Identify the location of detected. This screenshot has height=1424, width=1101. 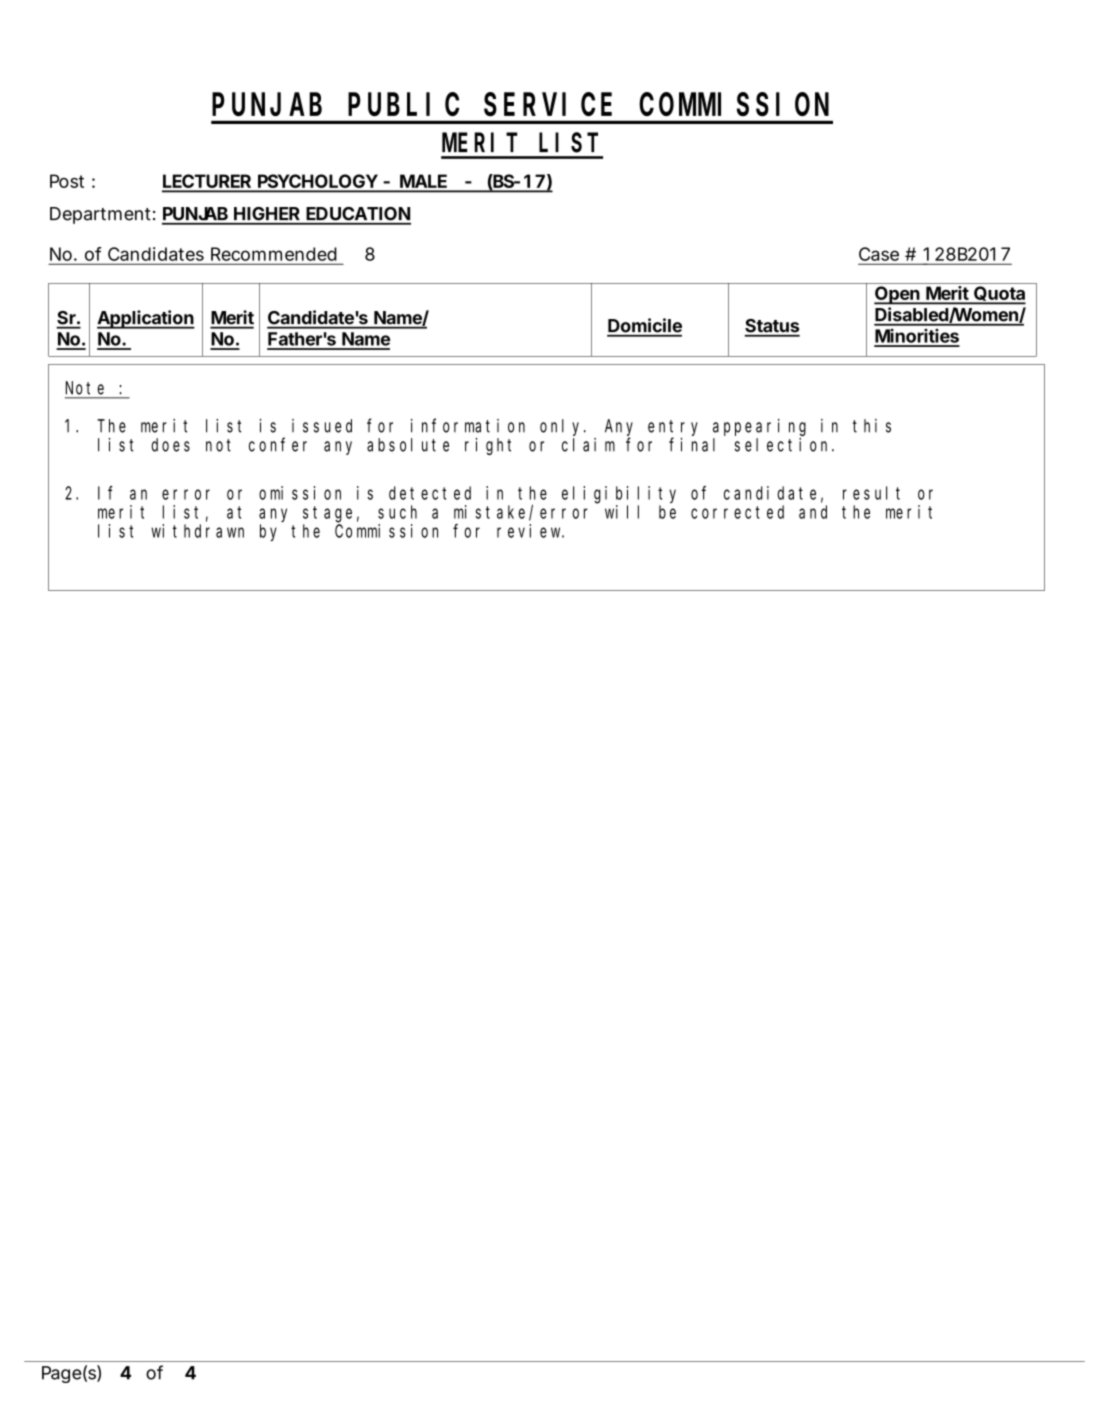
(430, 493).
